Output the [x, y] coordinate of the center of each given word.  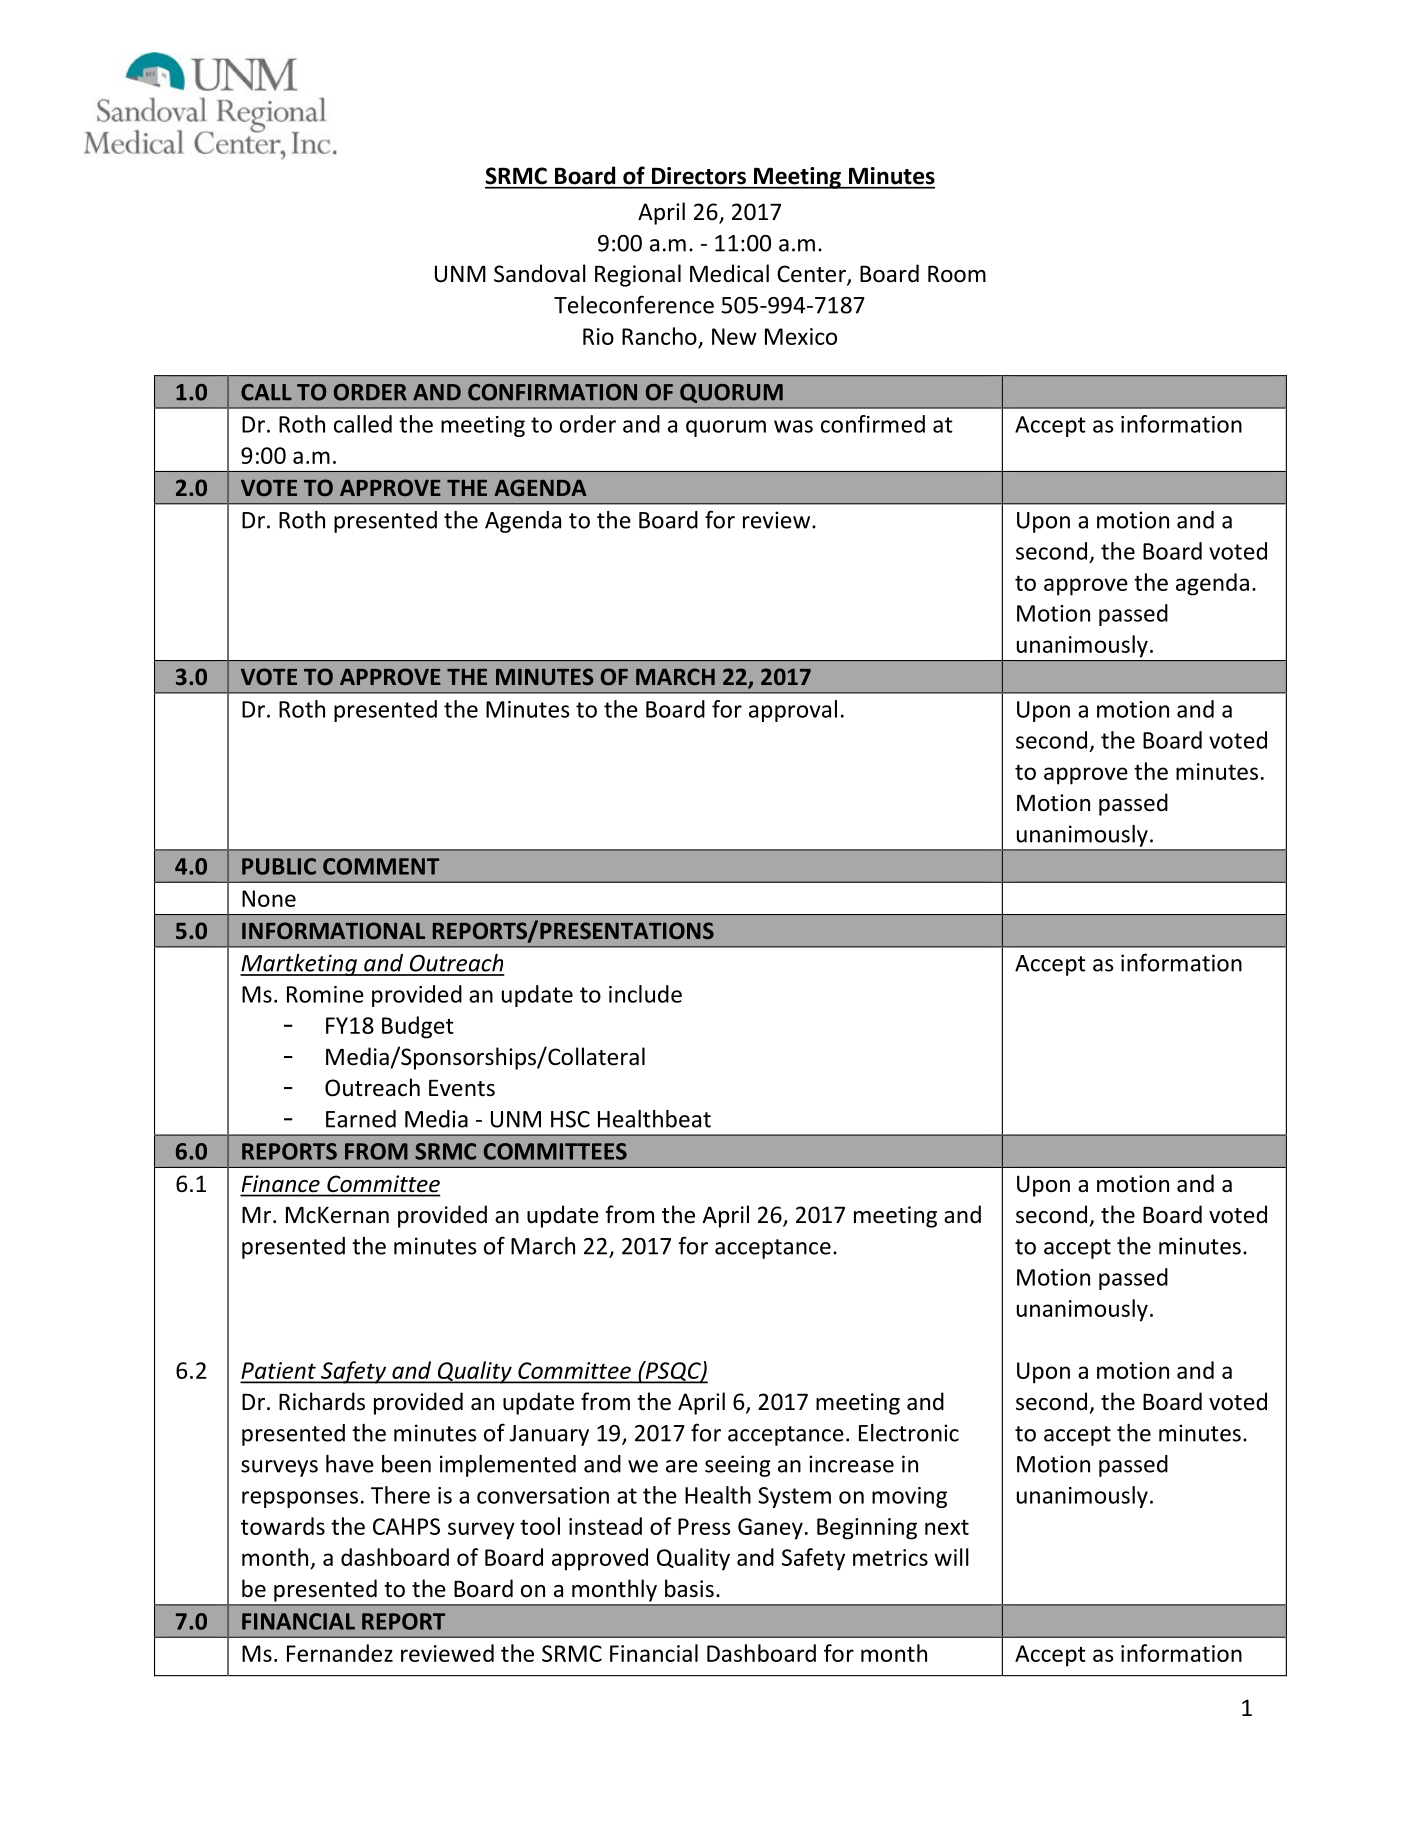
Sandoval [540, 273]
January [549, 1435]
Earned [361, 1119]
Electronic [909, 1433]
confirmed [873, 424]
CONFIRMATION [552, 392]
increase [851, 1464]
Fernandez [340, 1653]
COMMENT [381, 866]
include [645, 994]
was [793, 426]
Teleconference [634, 304]
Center [812, 275]
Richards [322, 1401]
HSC [570, 1119]
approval [793, 711]
